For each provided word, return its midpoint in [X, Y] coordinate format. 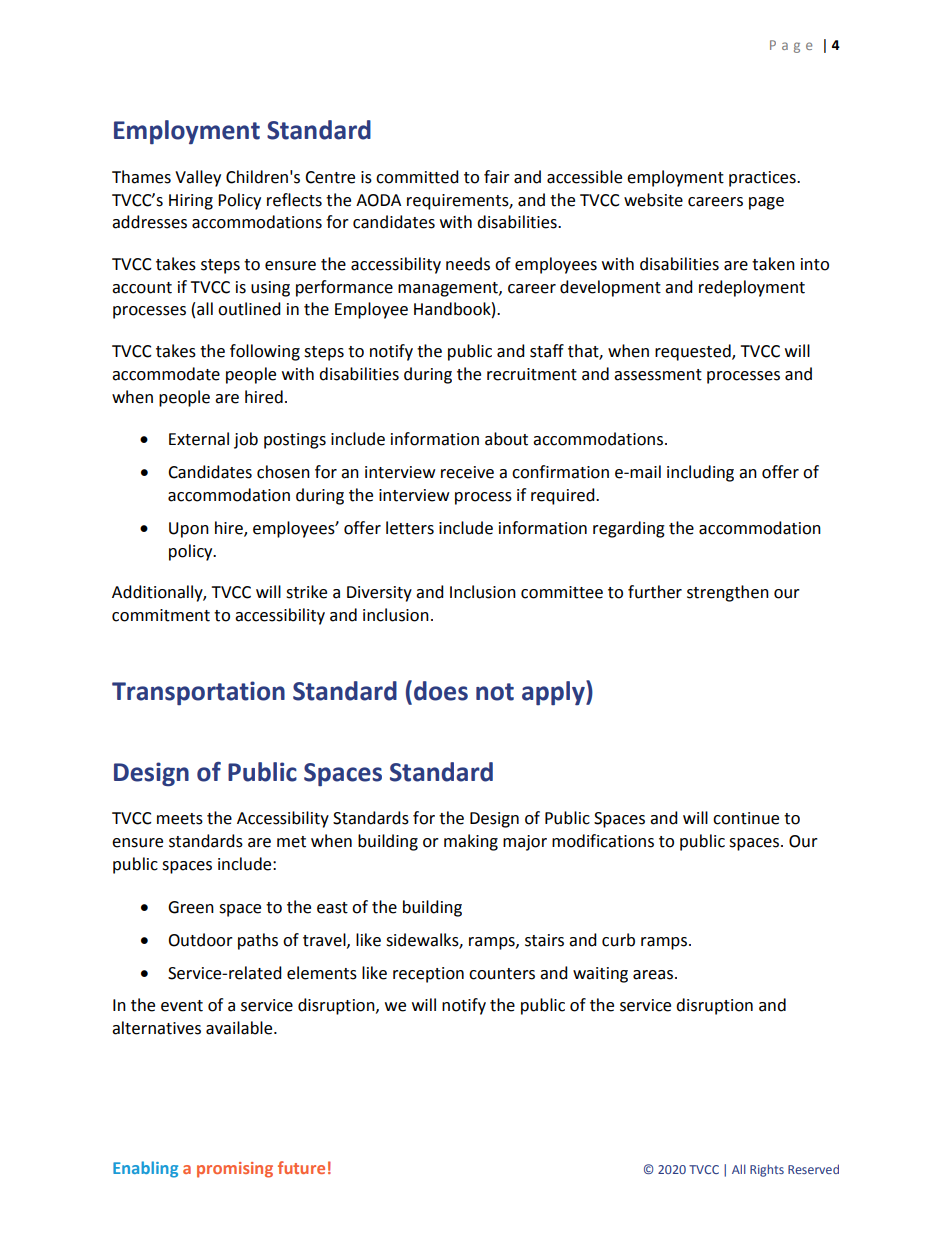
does [441, 691]
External [199, 439]
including [700, 473]
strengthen [728, 593]
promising [235, 1170]
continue [746, 818]
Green [191, 907]
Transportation [198, 693]
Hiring [191, 202]
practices [763, 179]
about [506, 439]
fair [497, 177]
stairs [544, 940]
